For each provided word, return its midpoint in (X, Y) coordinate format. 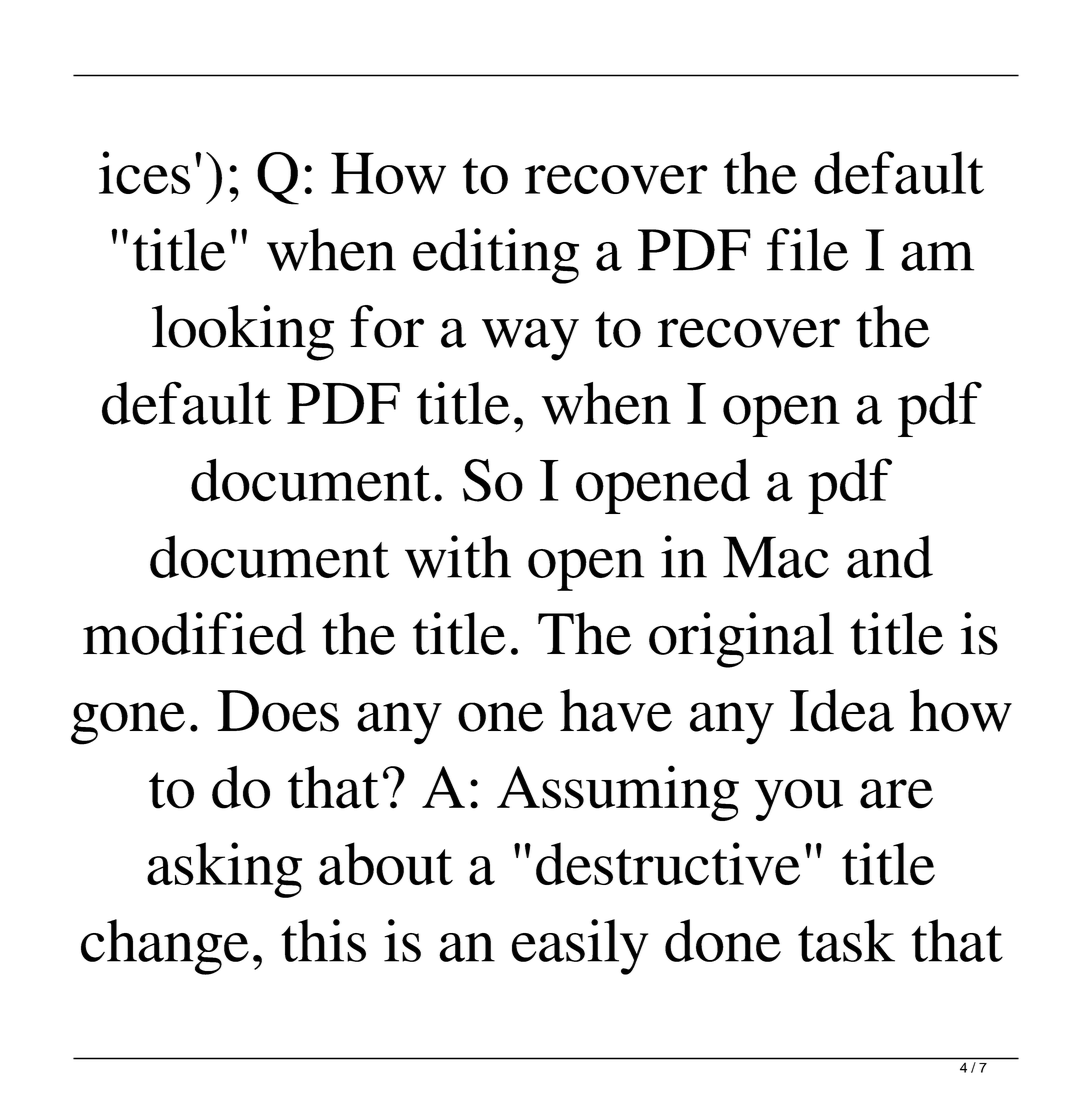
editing (496, 256)
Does (278, 711)
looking (243, 333)
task (846, 940)
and (890, 556)
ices (144, 172)
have (616, 710)
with (458, 556)
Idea (842, 710)
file (807, 249)
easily (580, 947)
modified (194, 633)
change (165, 947)
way (530, 339)
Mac (776, 557)
